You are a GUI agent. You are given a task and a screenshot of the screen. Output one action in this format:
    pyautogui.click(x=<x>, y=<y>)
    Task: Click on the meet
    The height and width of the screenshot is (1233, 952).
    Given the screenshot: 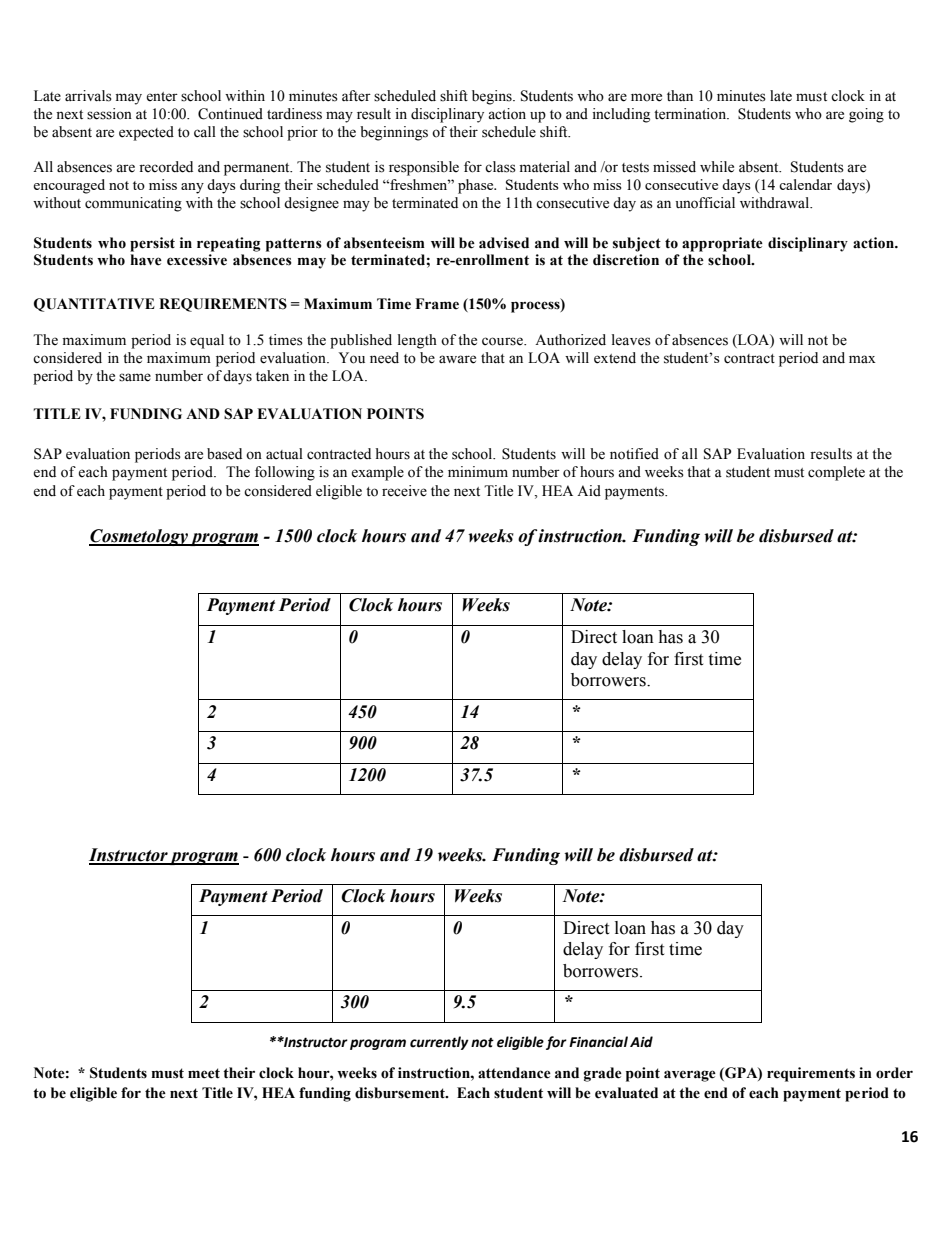 What is the action you would take?
    pyautogui.click(x=204, y=1073)
